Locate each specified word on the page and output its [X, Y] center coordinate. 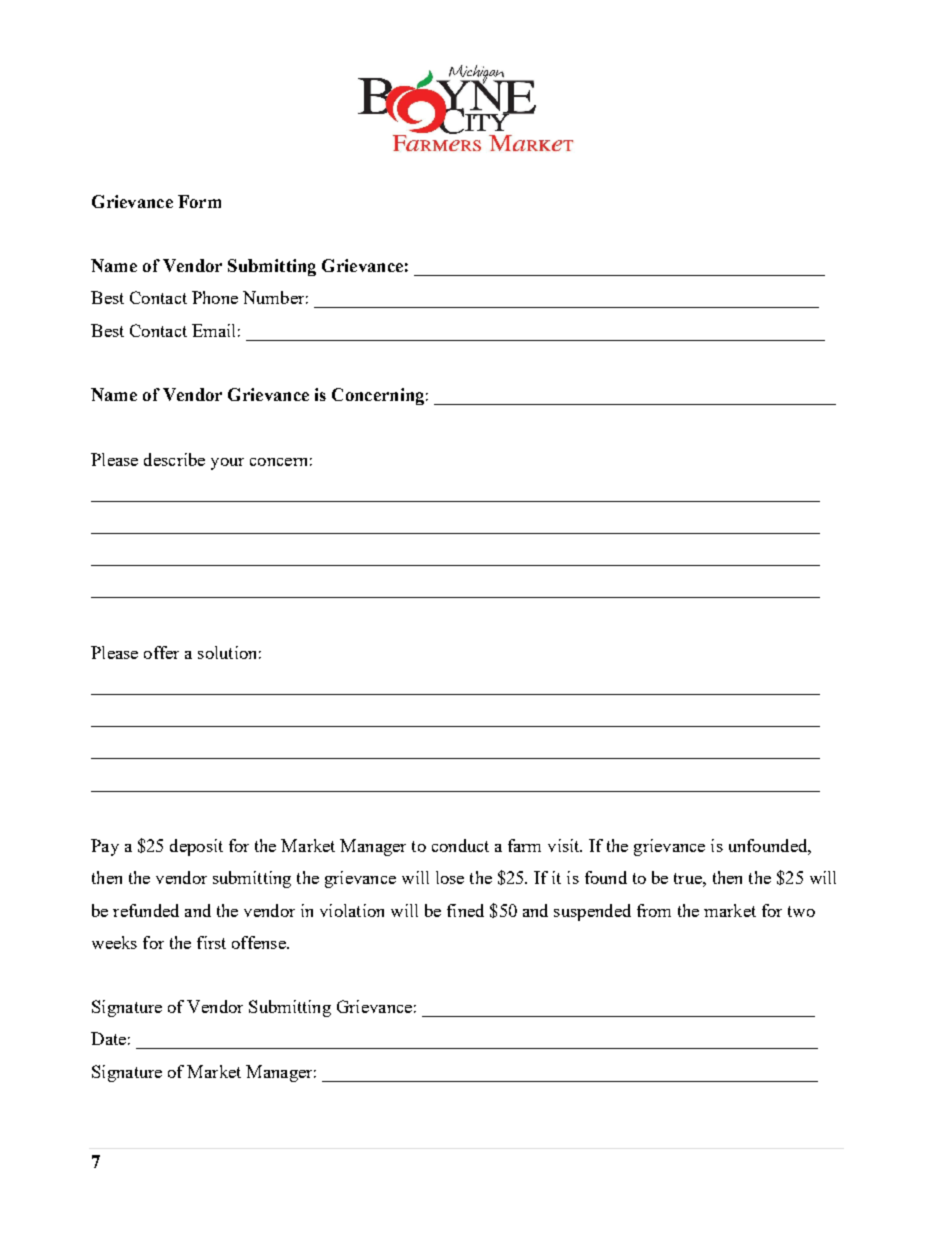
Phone [215, 297]
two [801, 911]
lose [450, 877]
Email [213, 330]
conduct [460, 845]
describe [174, 459]
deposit [196, 847]
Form [199, 201]
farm [524, 845]
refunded [146, 910]
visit [565, 845]
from [654, 910]
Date [108, 1038]
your [227, 464]
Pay [105, 847]
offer [161, 652]
